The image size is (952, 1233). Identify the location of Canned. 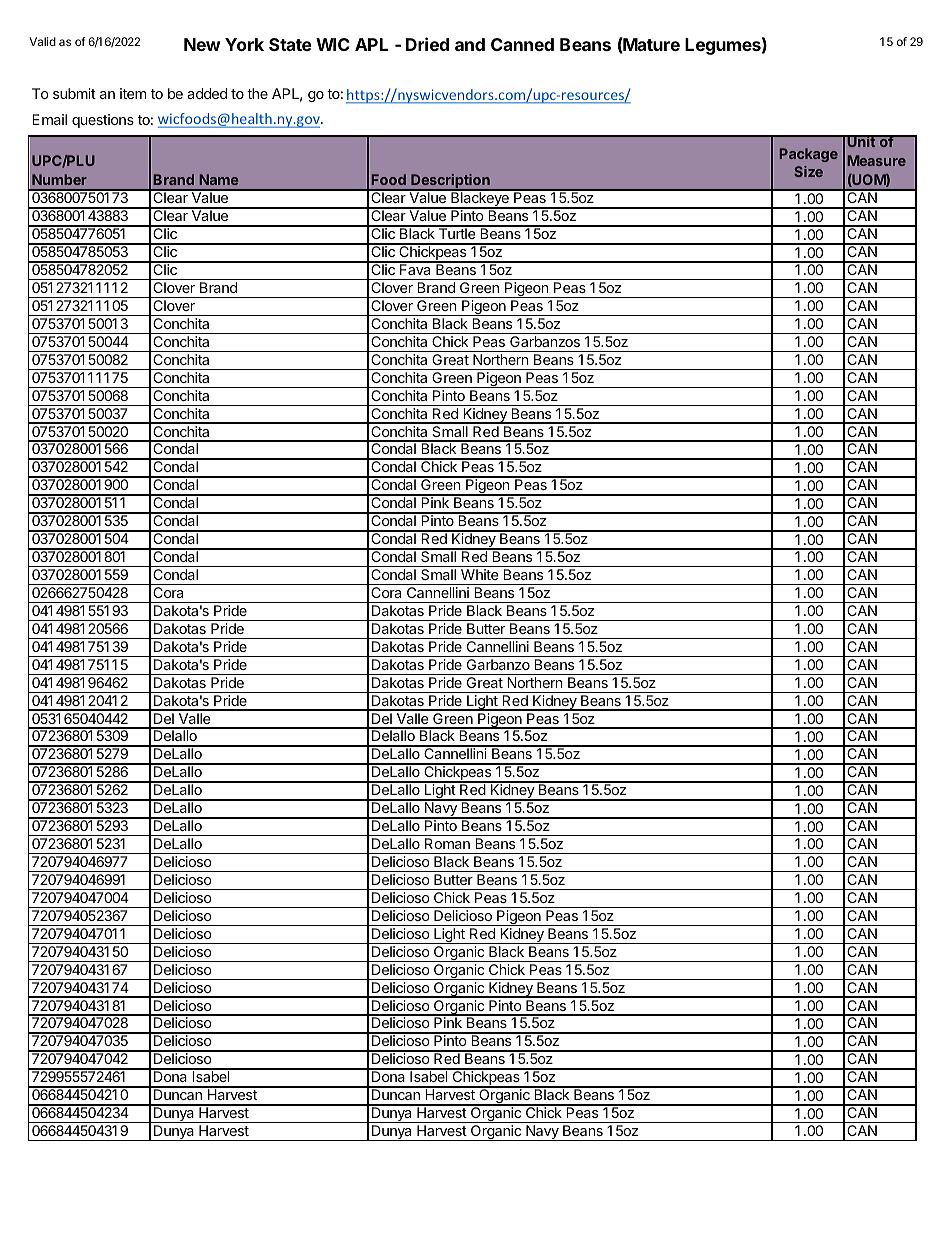
(522, 44).
